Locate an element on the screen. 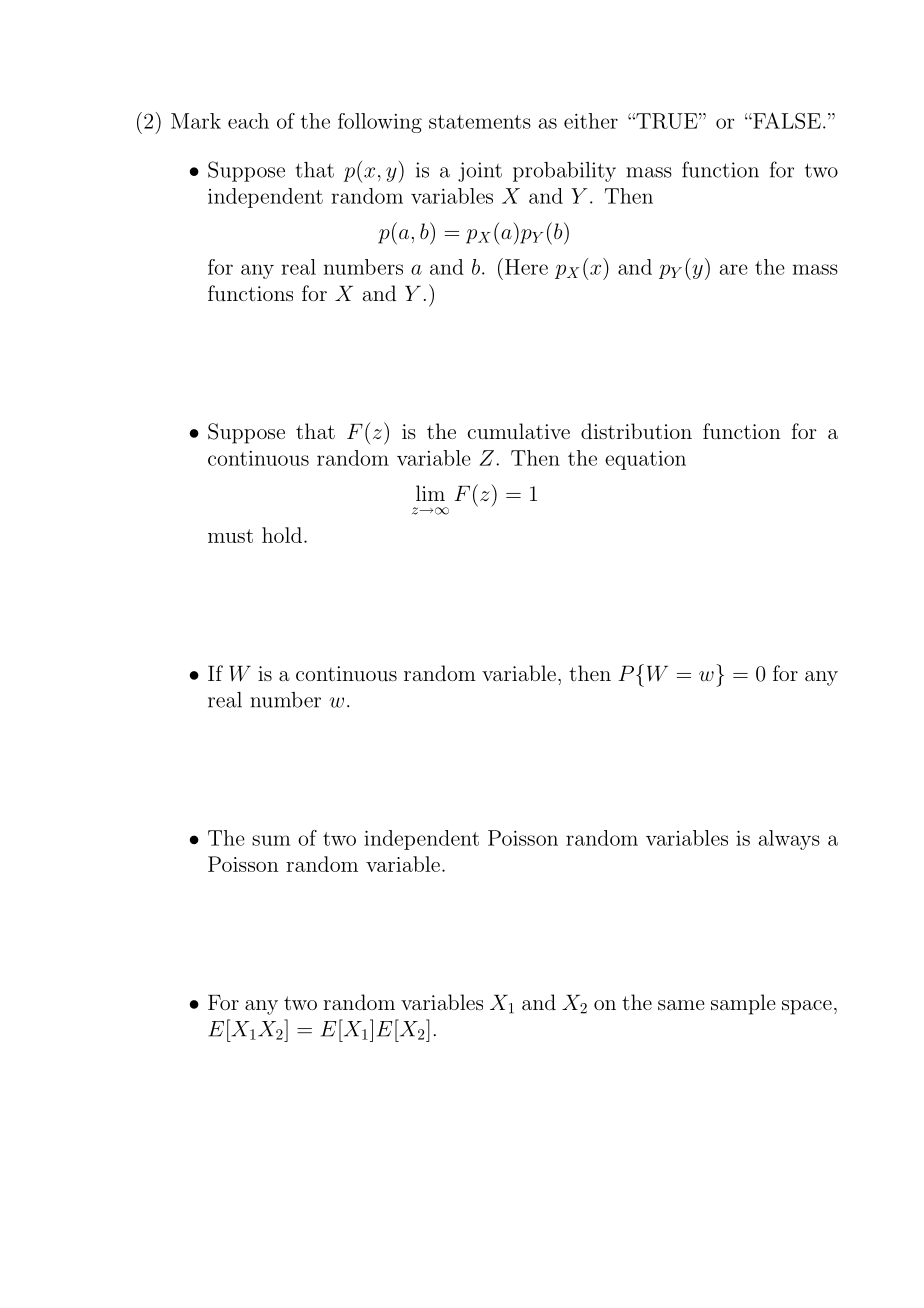  sum is located at coordinates (271, 840).
